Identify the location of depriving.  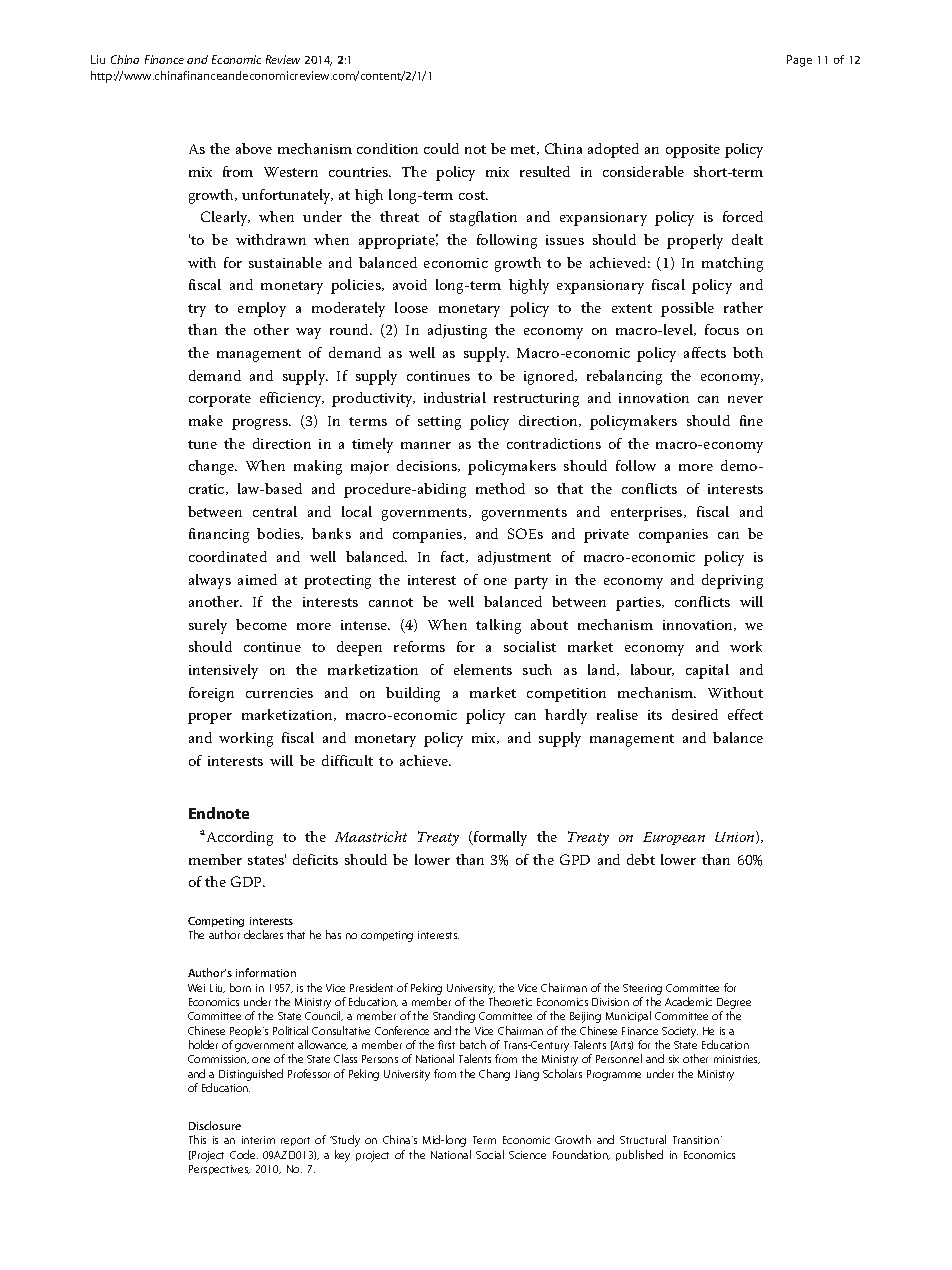
(732, 581).
